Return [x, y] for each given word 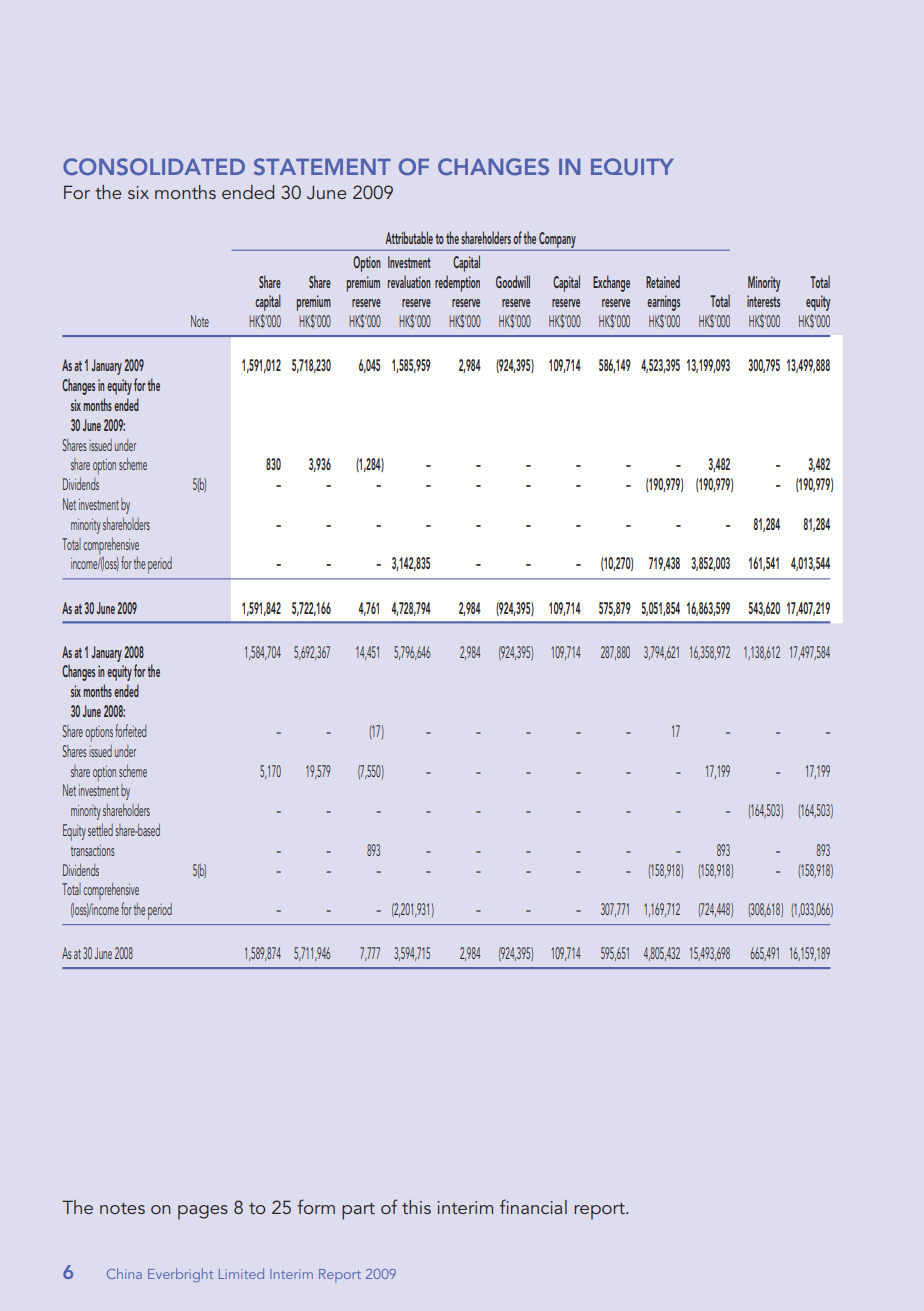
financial [533, 1206]
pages [203, 1212]
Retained [663, 281]
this [416, 1207]
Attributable [409, 237]
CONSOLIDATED [154, 166]
